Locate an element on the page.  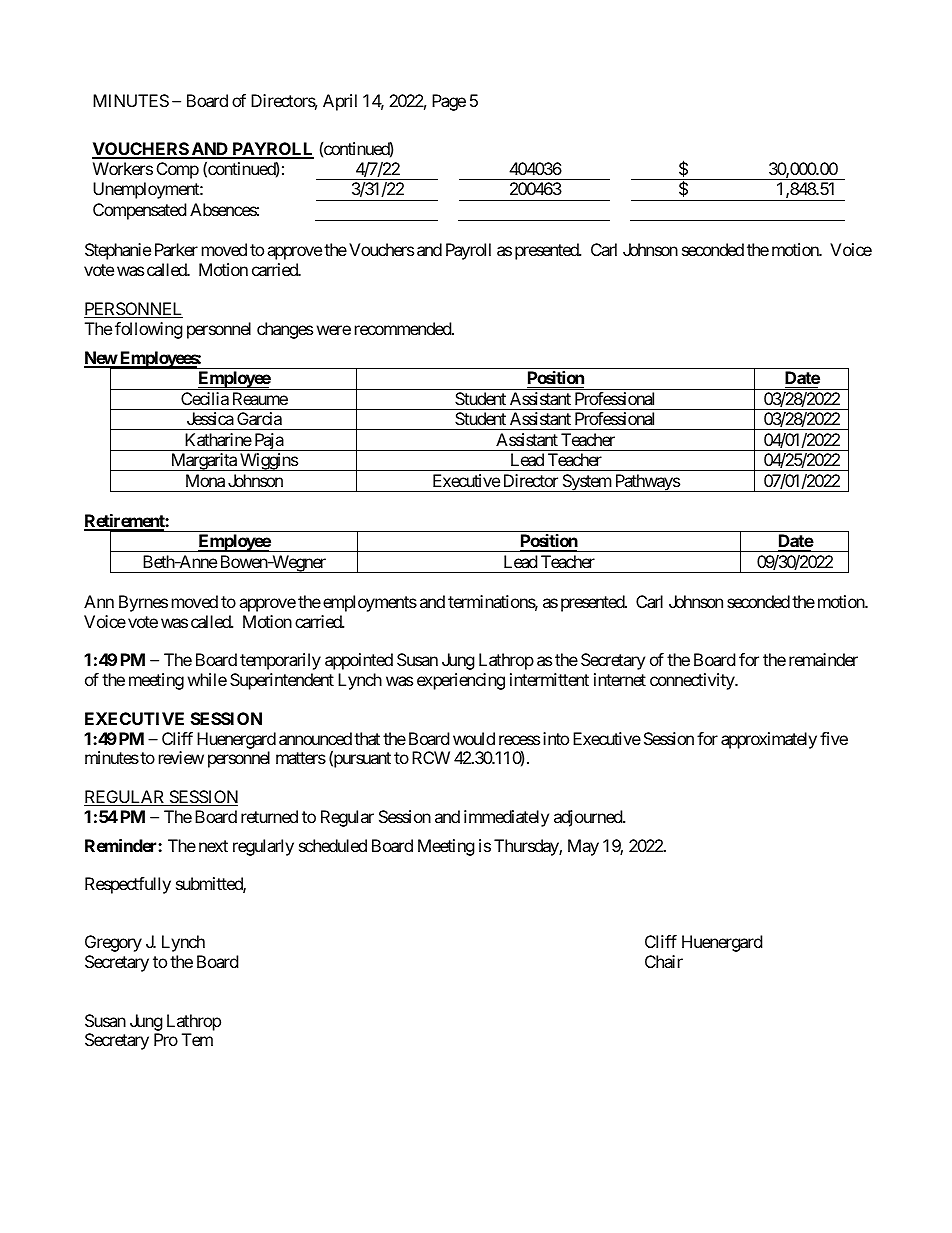
returned is located at coordinates (269, 816).
